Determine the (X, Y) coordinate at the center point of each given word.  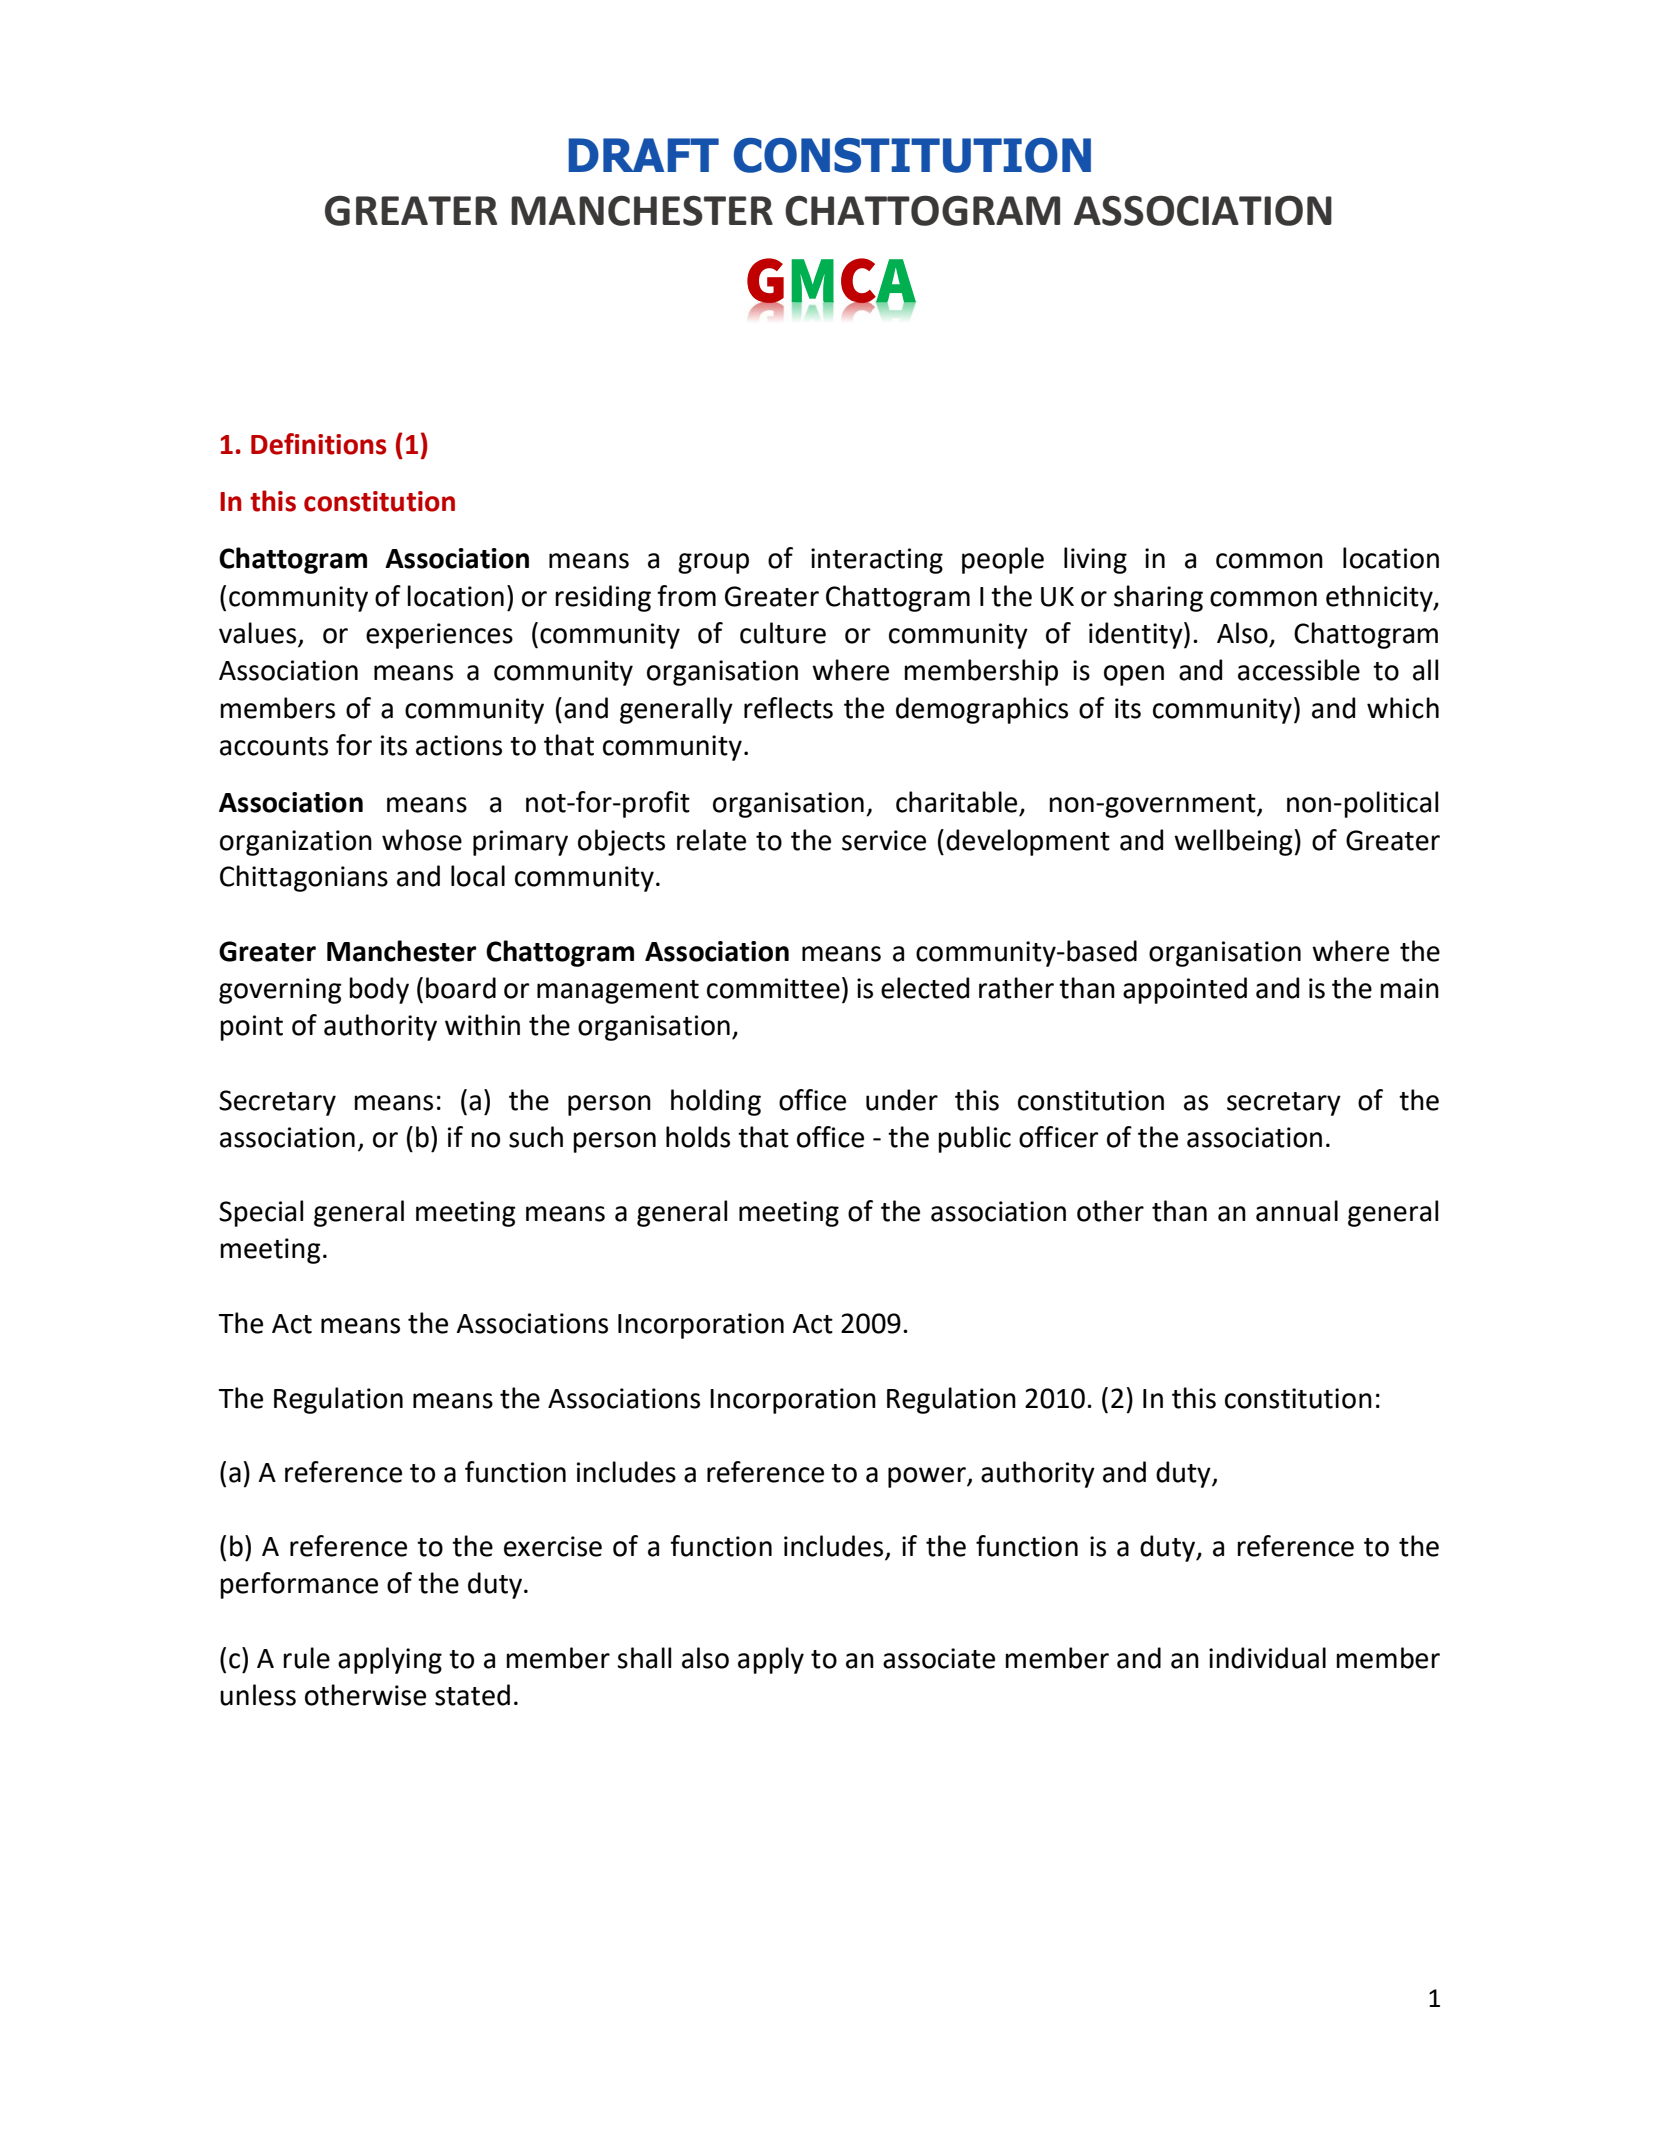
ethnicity (1380, 598)
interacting (877, 561)
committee (773, 988)
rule (306, 1658)
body (379, 990)
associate (939, 1658)
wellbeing (1233, 842)
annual (1297, 1211)
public (974, 1139)
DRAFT (643, 155)
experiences (439, 636)
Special (261, 1213)
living (1095, 560)
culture (783, 633)
